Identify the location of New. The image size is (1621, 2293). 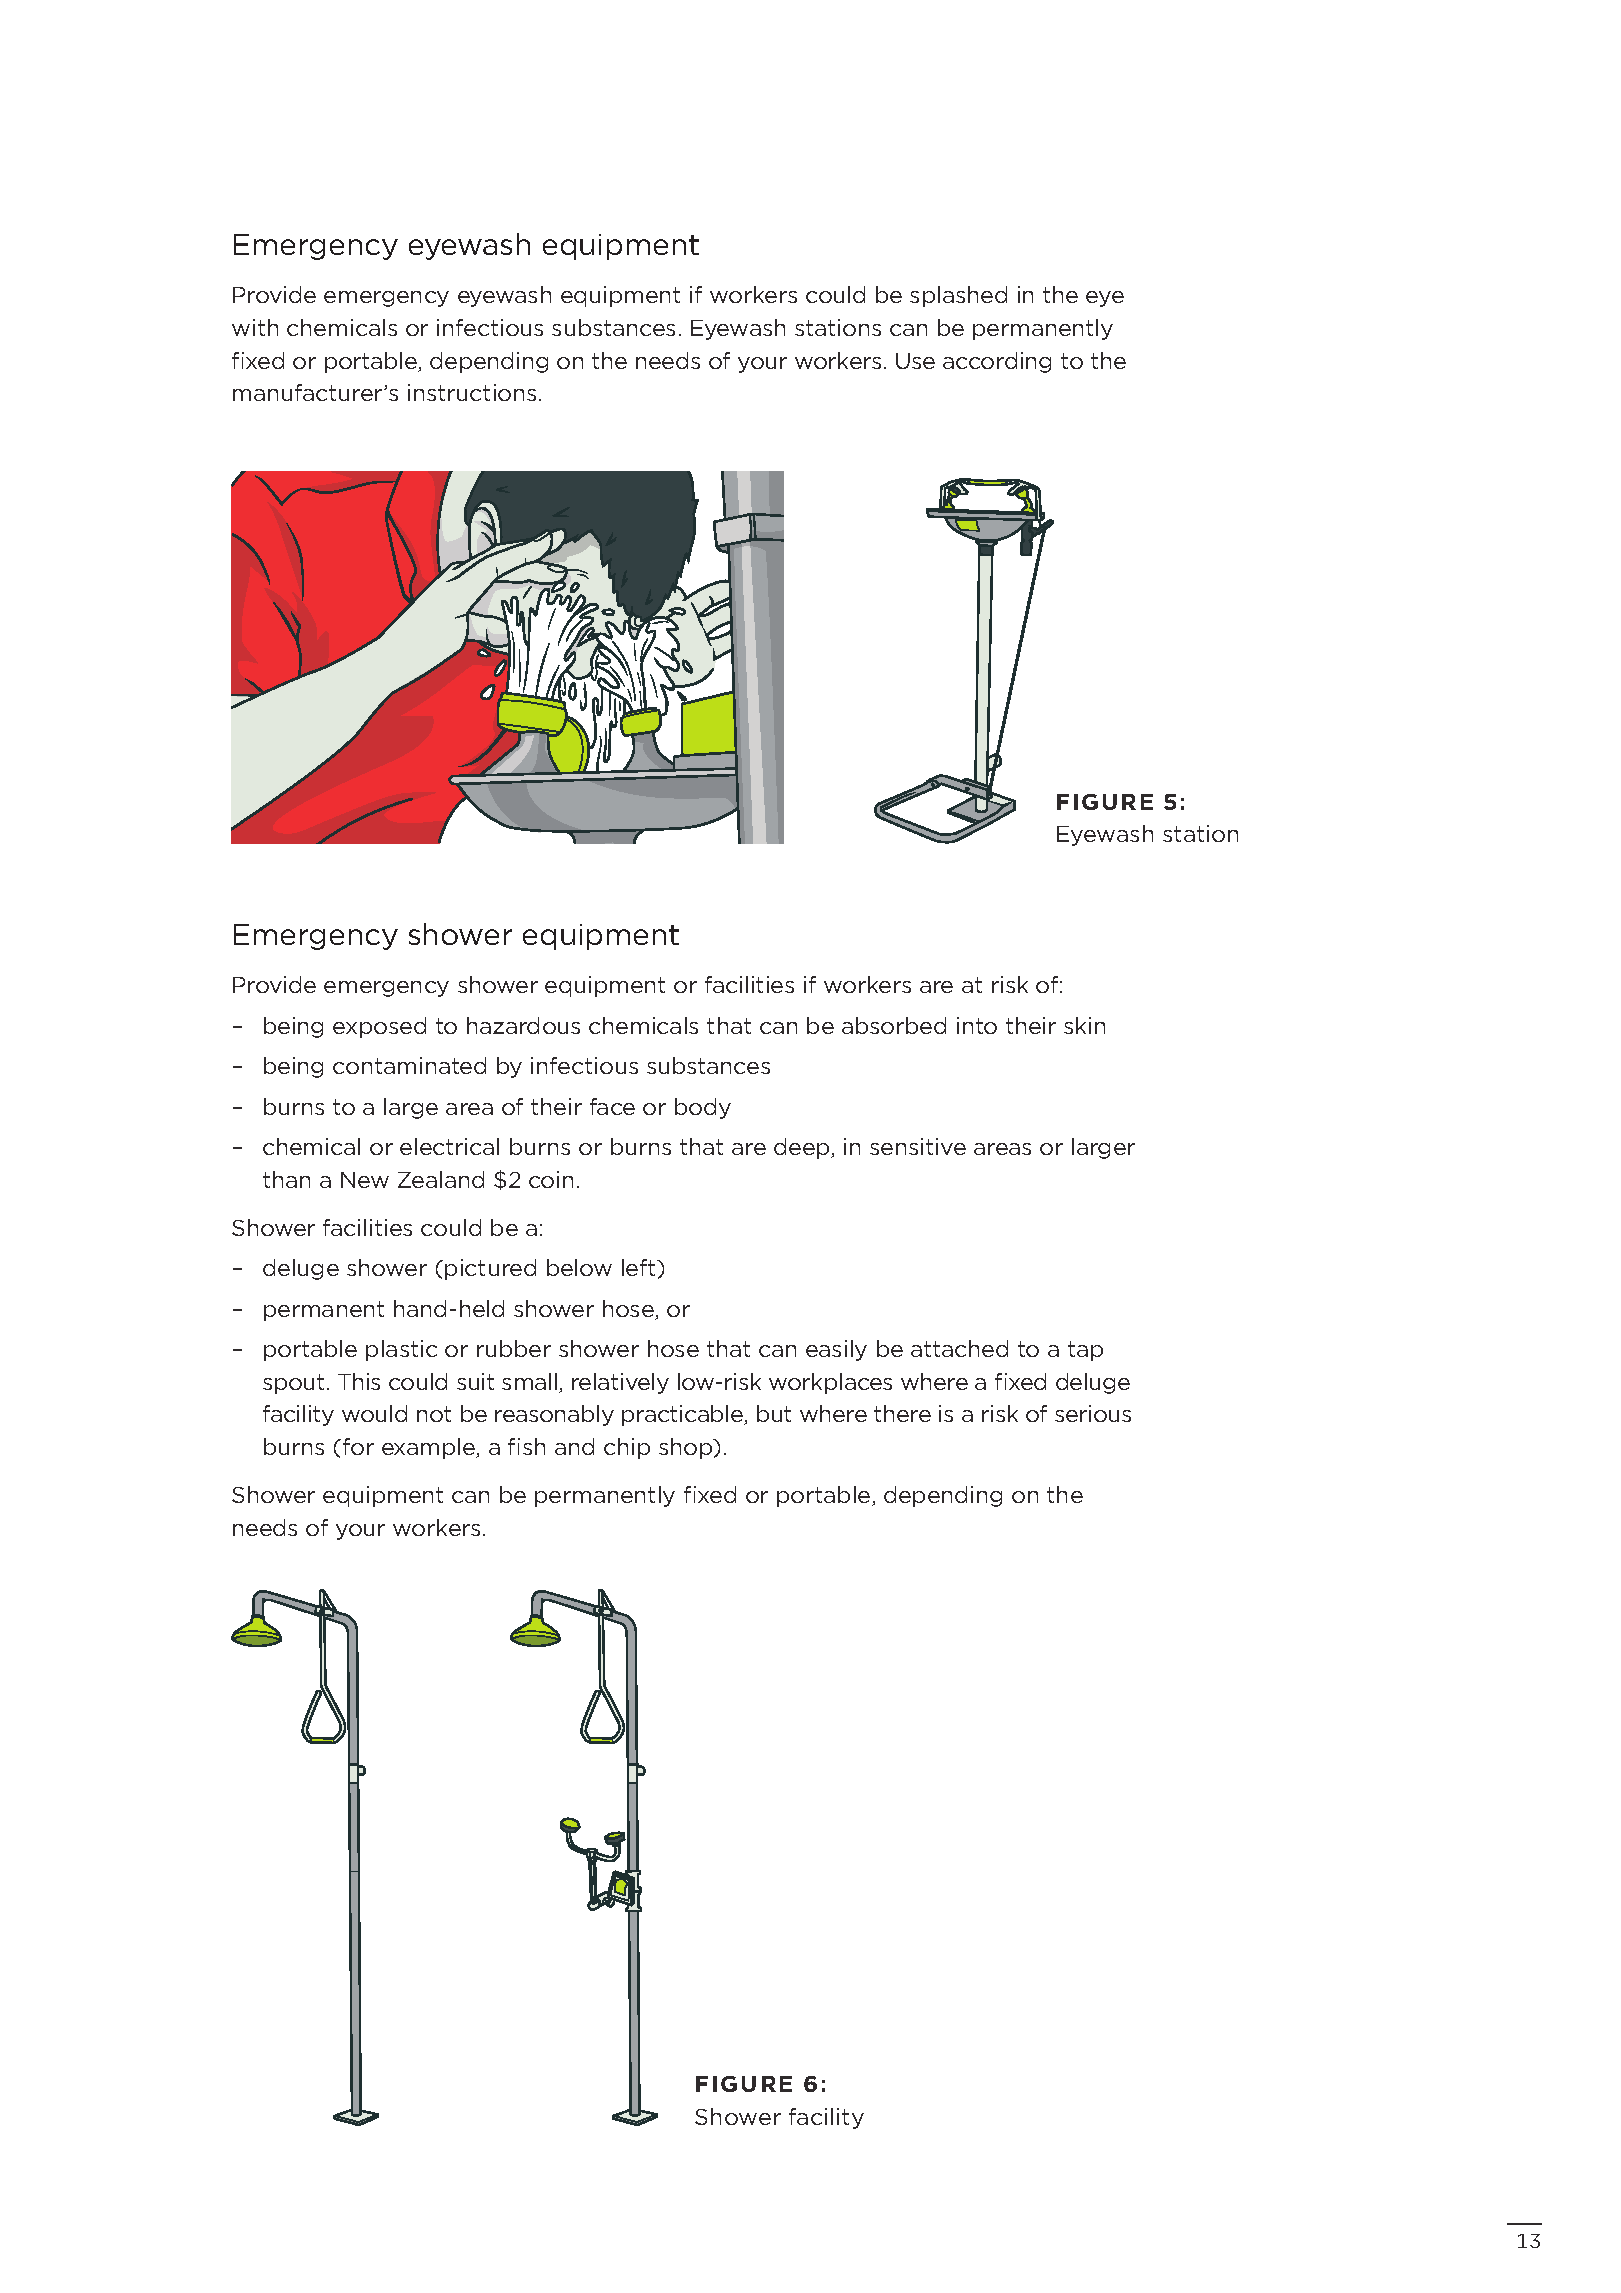
(365, 1180).
